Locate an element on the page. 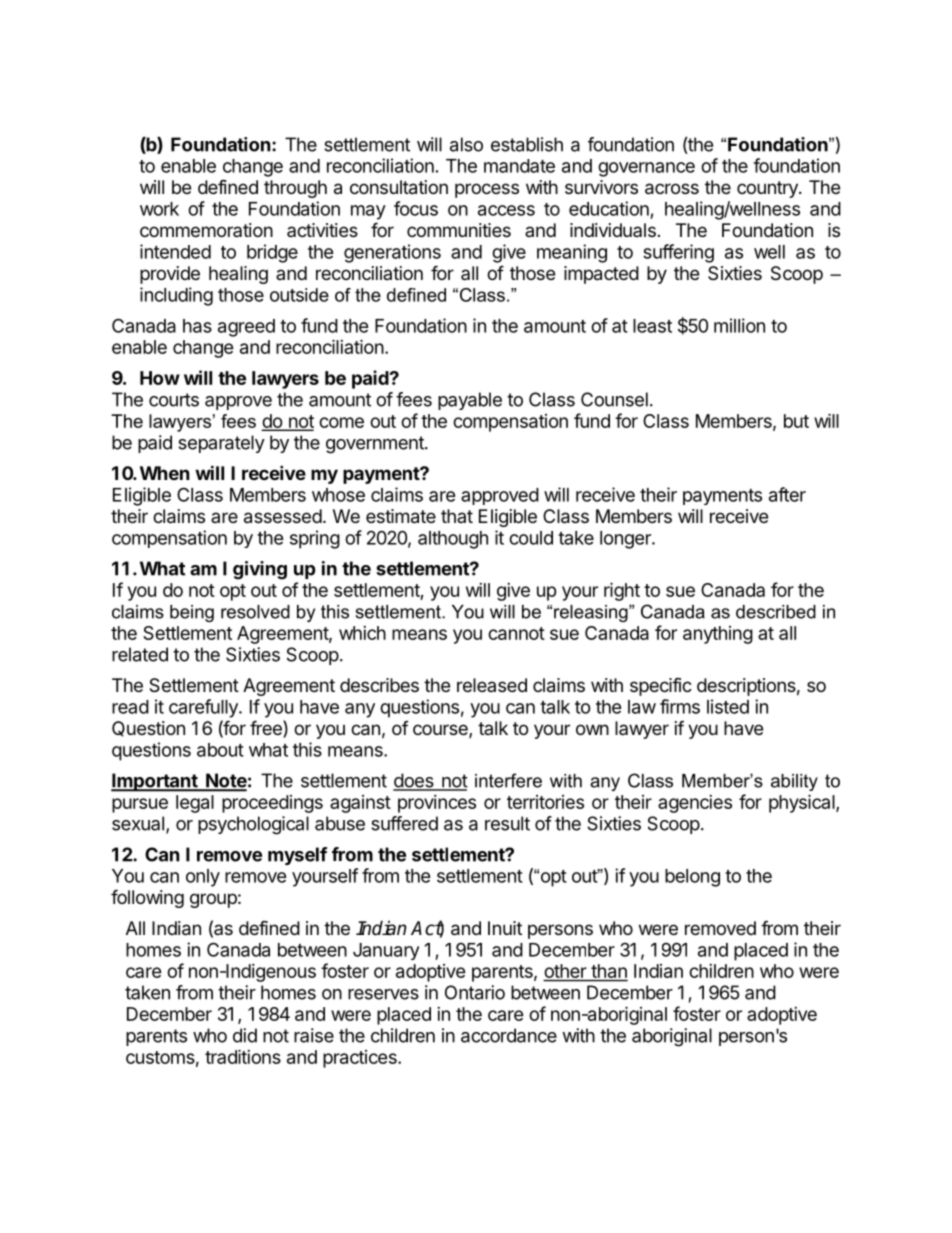 This document has height=1233, width=952. country is located at coordinates (768, 189).
